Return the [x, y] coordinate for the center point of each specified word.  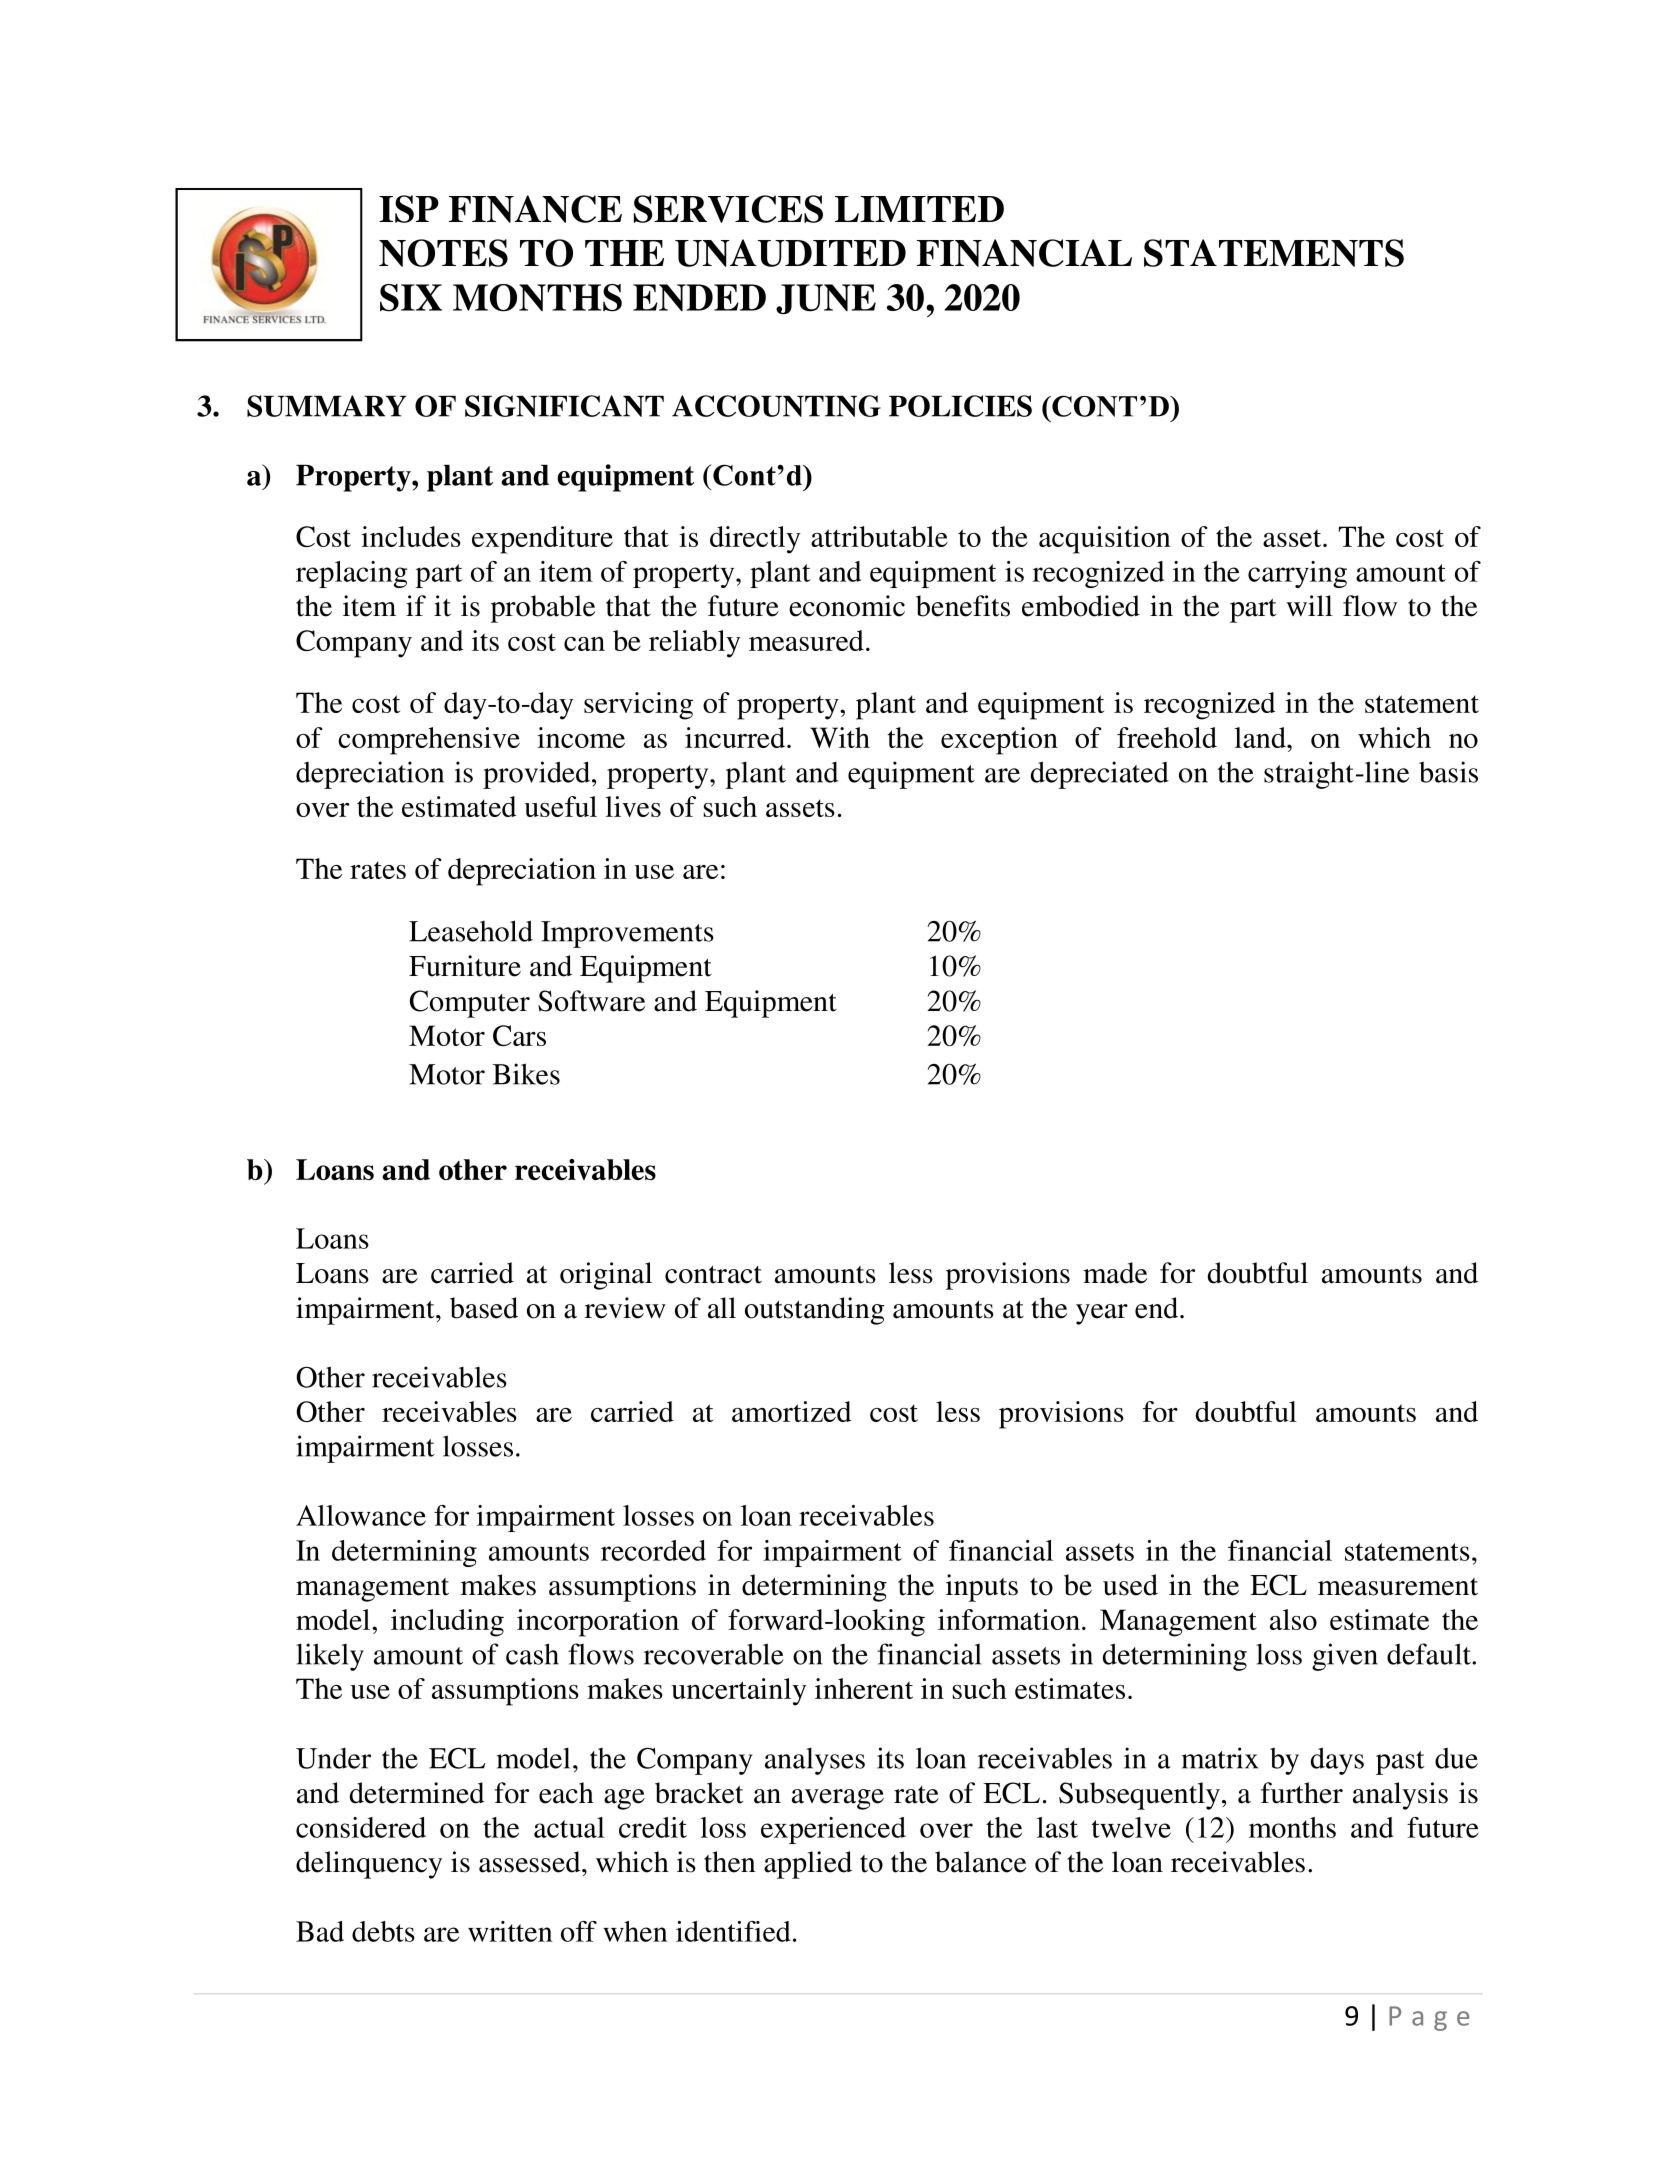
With [840, 737]
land [1261, 737]
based [484, 1308]
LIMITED [919, 209]
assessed [531, 1862]
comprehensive [429, 741]
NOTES [443, 253]
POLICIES [960, 406]
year [1102, 1314]
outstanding [815, 1311]
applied [808, 1865]
